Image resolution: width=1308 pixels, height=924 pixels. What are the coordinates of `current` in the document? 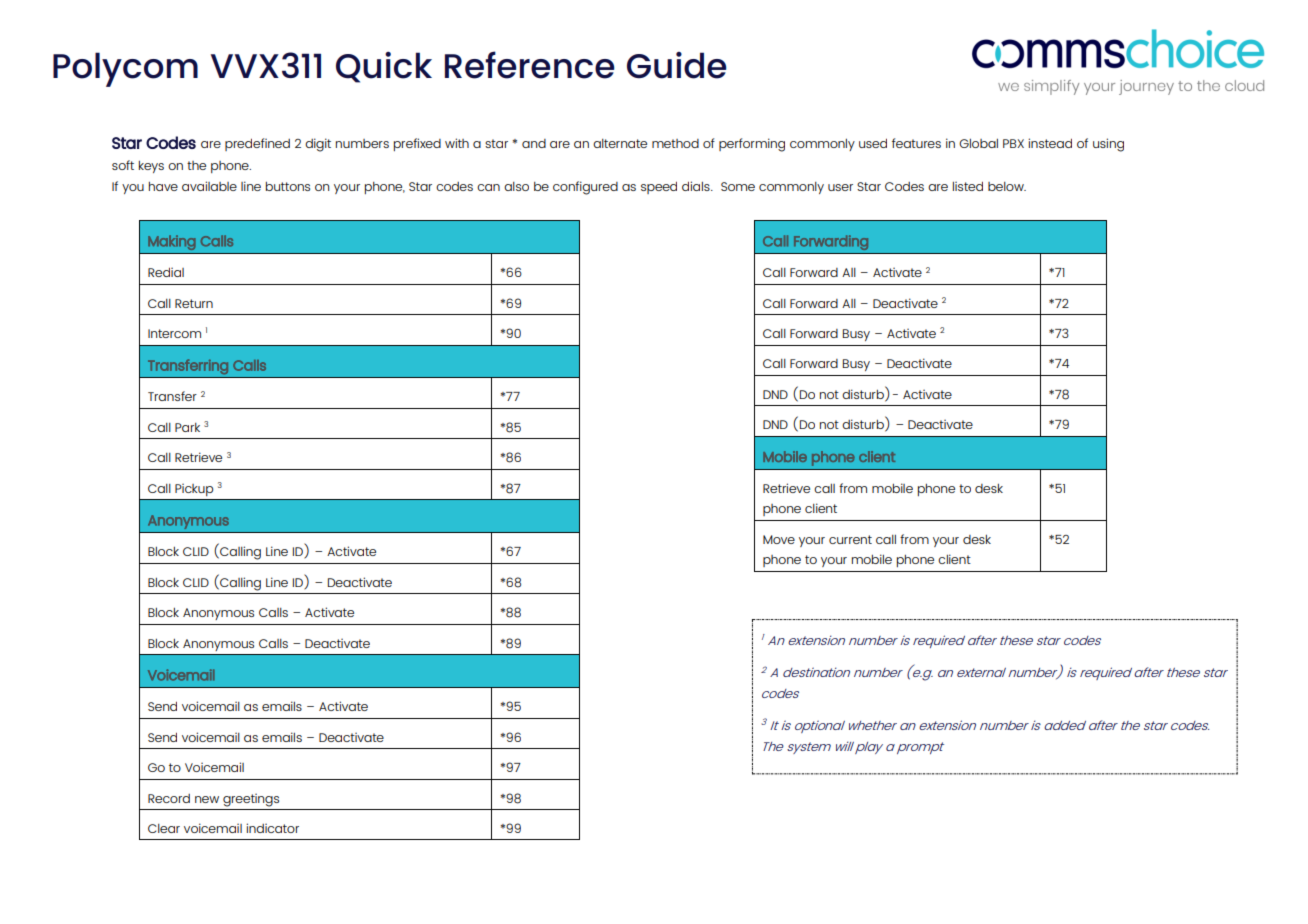 It's located at (850, 539).
